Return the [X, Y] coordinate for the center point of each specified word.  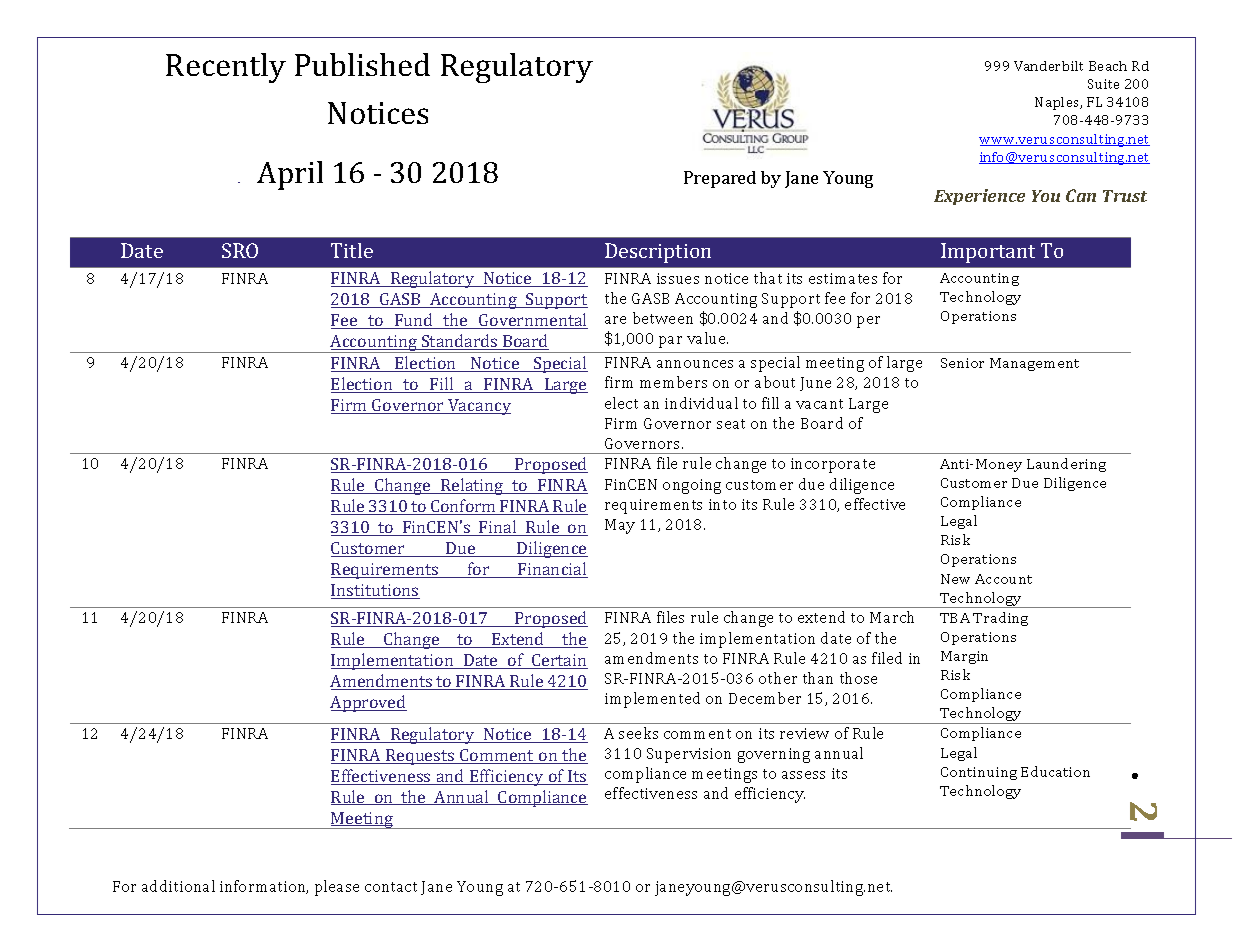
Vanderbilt [1048, 66]
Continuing [979, 773]
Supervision [689, 755]
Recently [226, 68]
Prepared [720, 179]
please [337, 888]
